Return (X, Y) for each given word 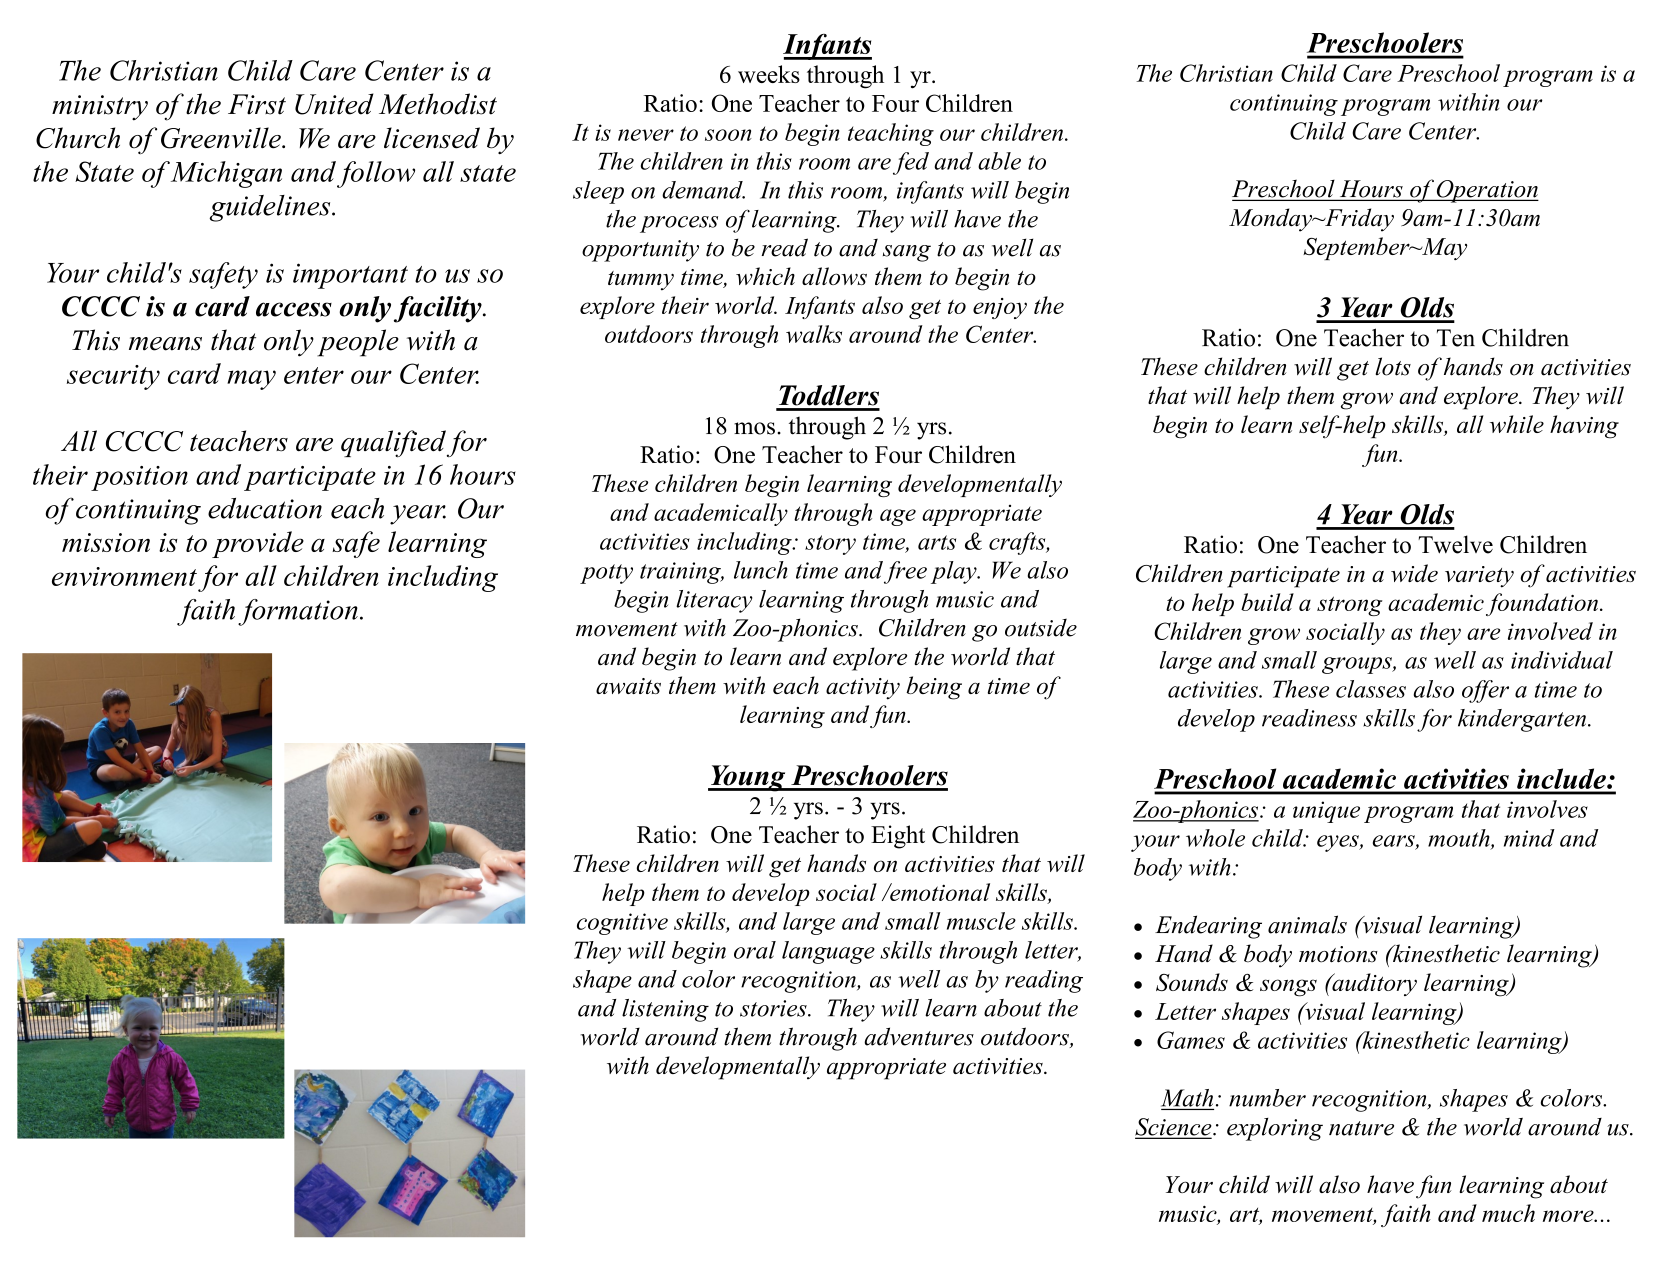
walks (814, 334)
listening (665, 1010)
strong (1349, 606)
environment (124, 576)
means (165, 344)
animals (1307, 924)
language (828, 952)
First (257, 104)
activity (863, 689)
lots (1393, 366)
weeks (769, 74)
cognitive (622, 924)
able (999, 161)
